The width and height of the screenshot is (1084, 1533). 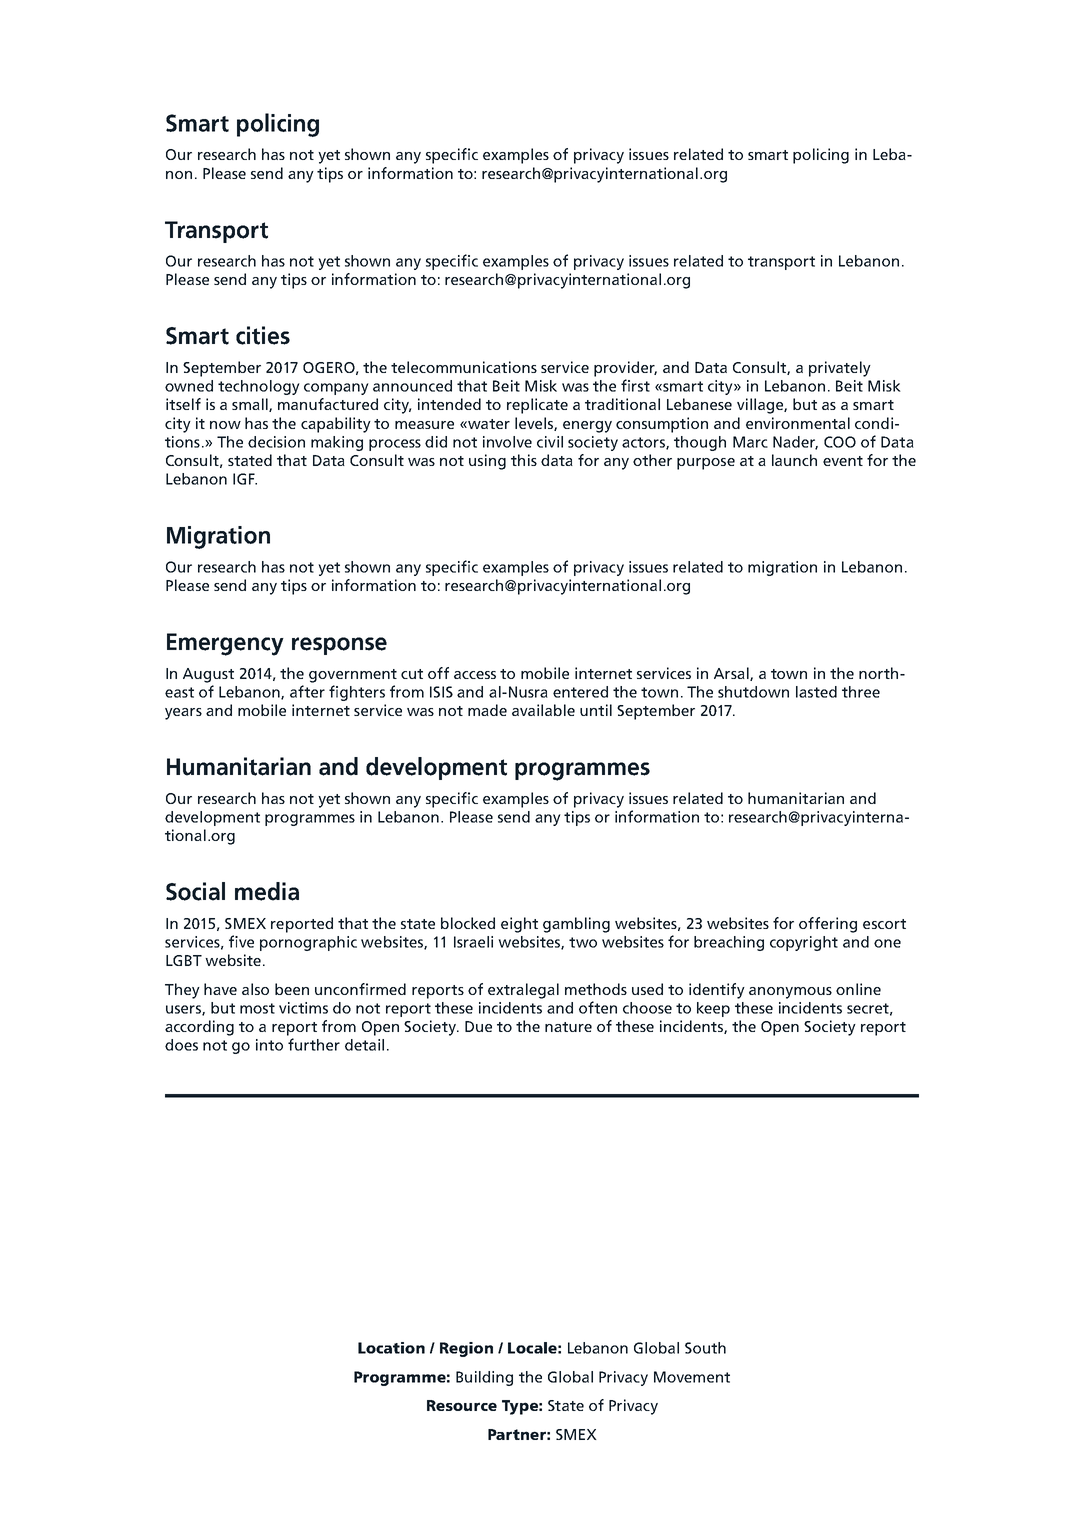 What do you see at coordinates (816, 692) in the screenshot?
I see `lasted` at bounding box center [816, 692].
